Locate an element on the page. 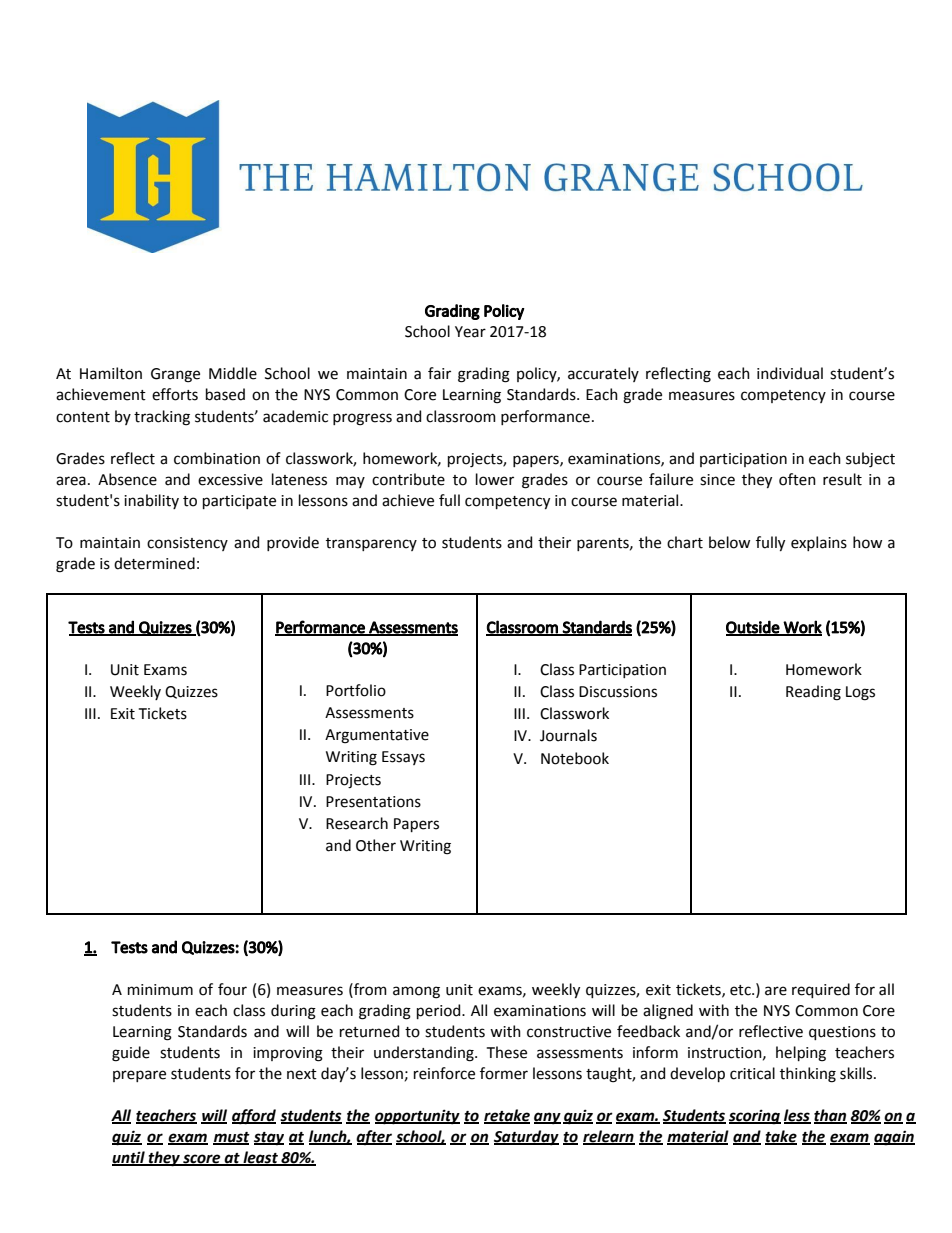  minimum is located at coordinates (160, 990).
